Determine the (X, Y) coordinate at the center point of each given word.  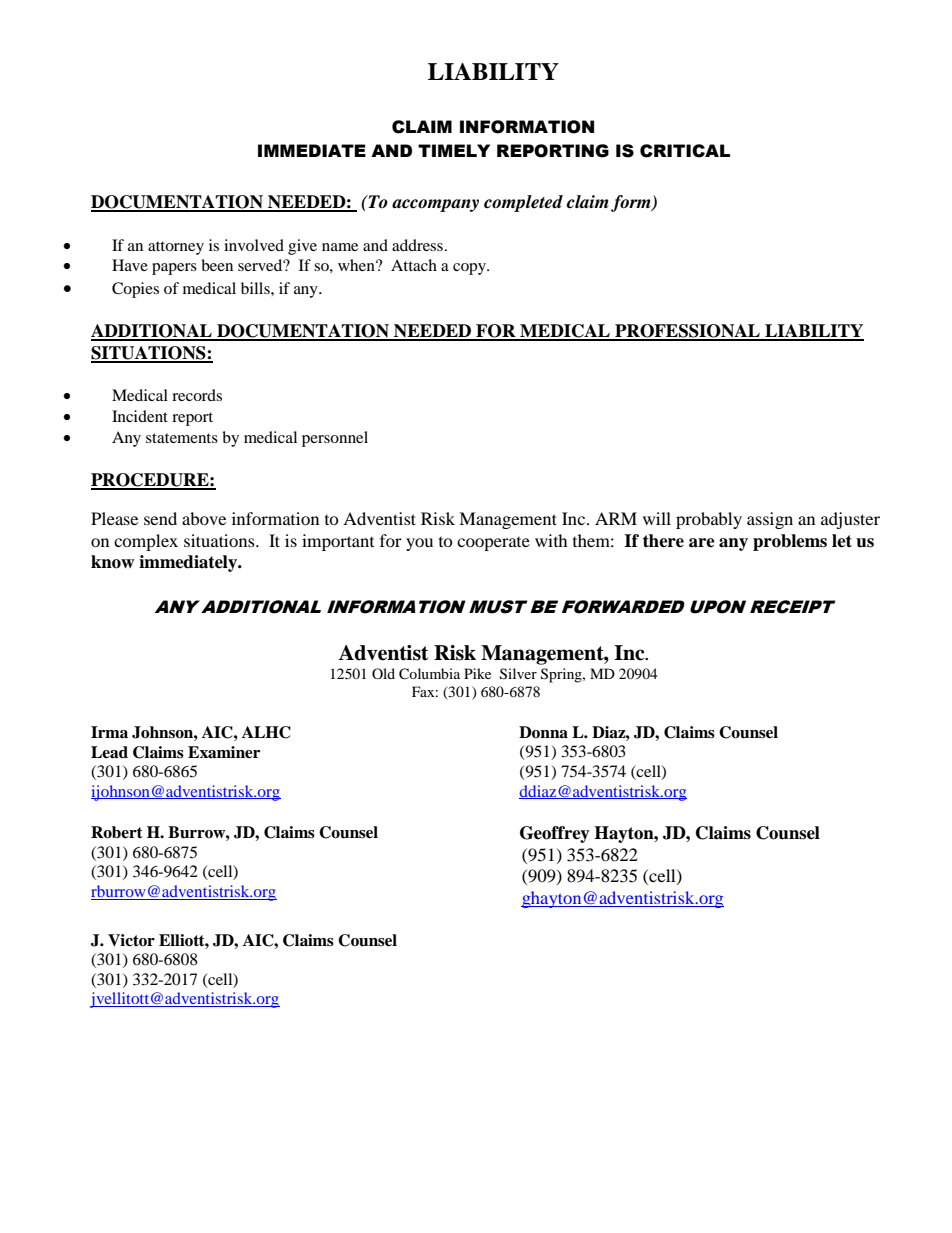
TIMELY (454, 150)
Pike (477, 673)
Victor (131, 940)
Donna (543, 732)
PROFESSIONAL (687, 332)
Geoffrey (555, 834)
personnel (335, 439)
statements (182, 438)
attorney (176, 248)
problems (790, 542)
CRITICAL (685, 151)
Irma (109, 732)
